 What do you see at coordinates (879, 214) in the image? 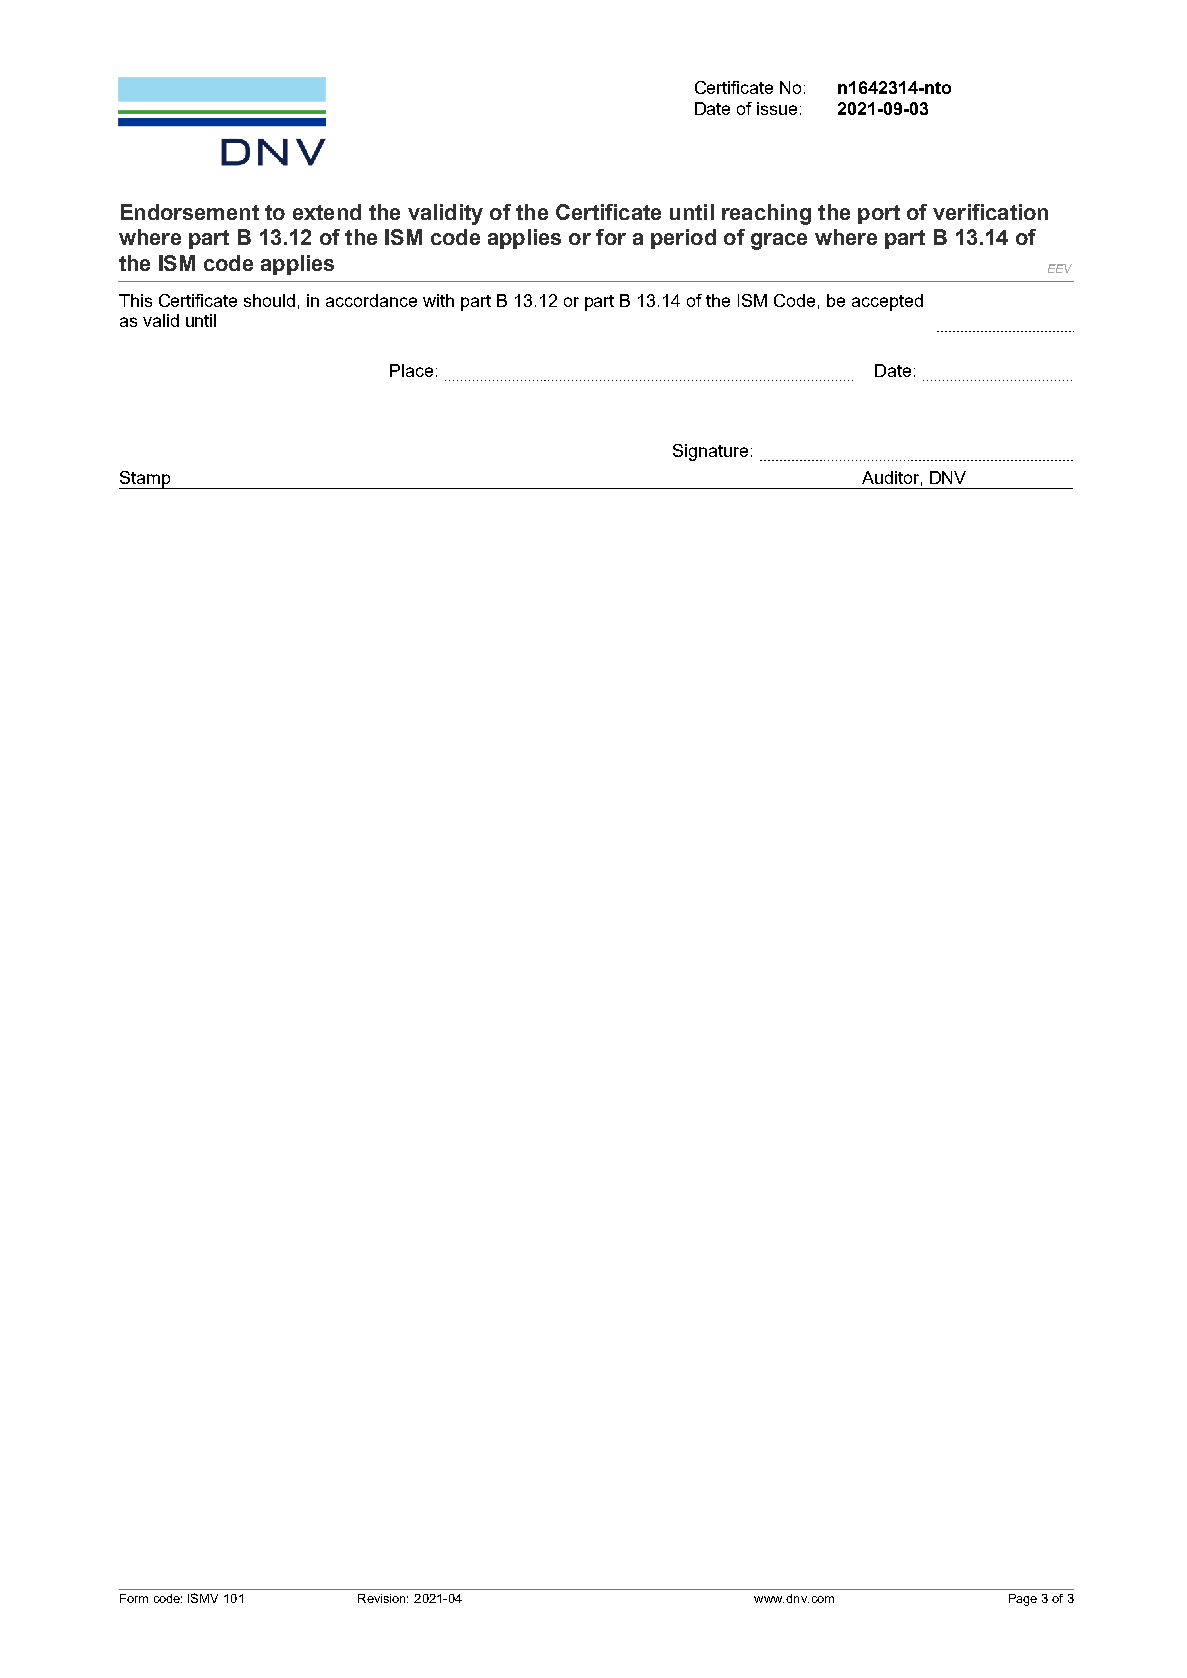
I see `port` at bounding box center [879, 214].
